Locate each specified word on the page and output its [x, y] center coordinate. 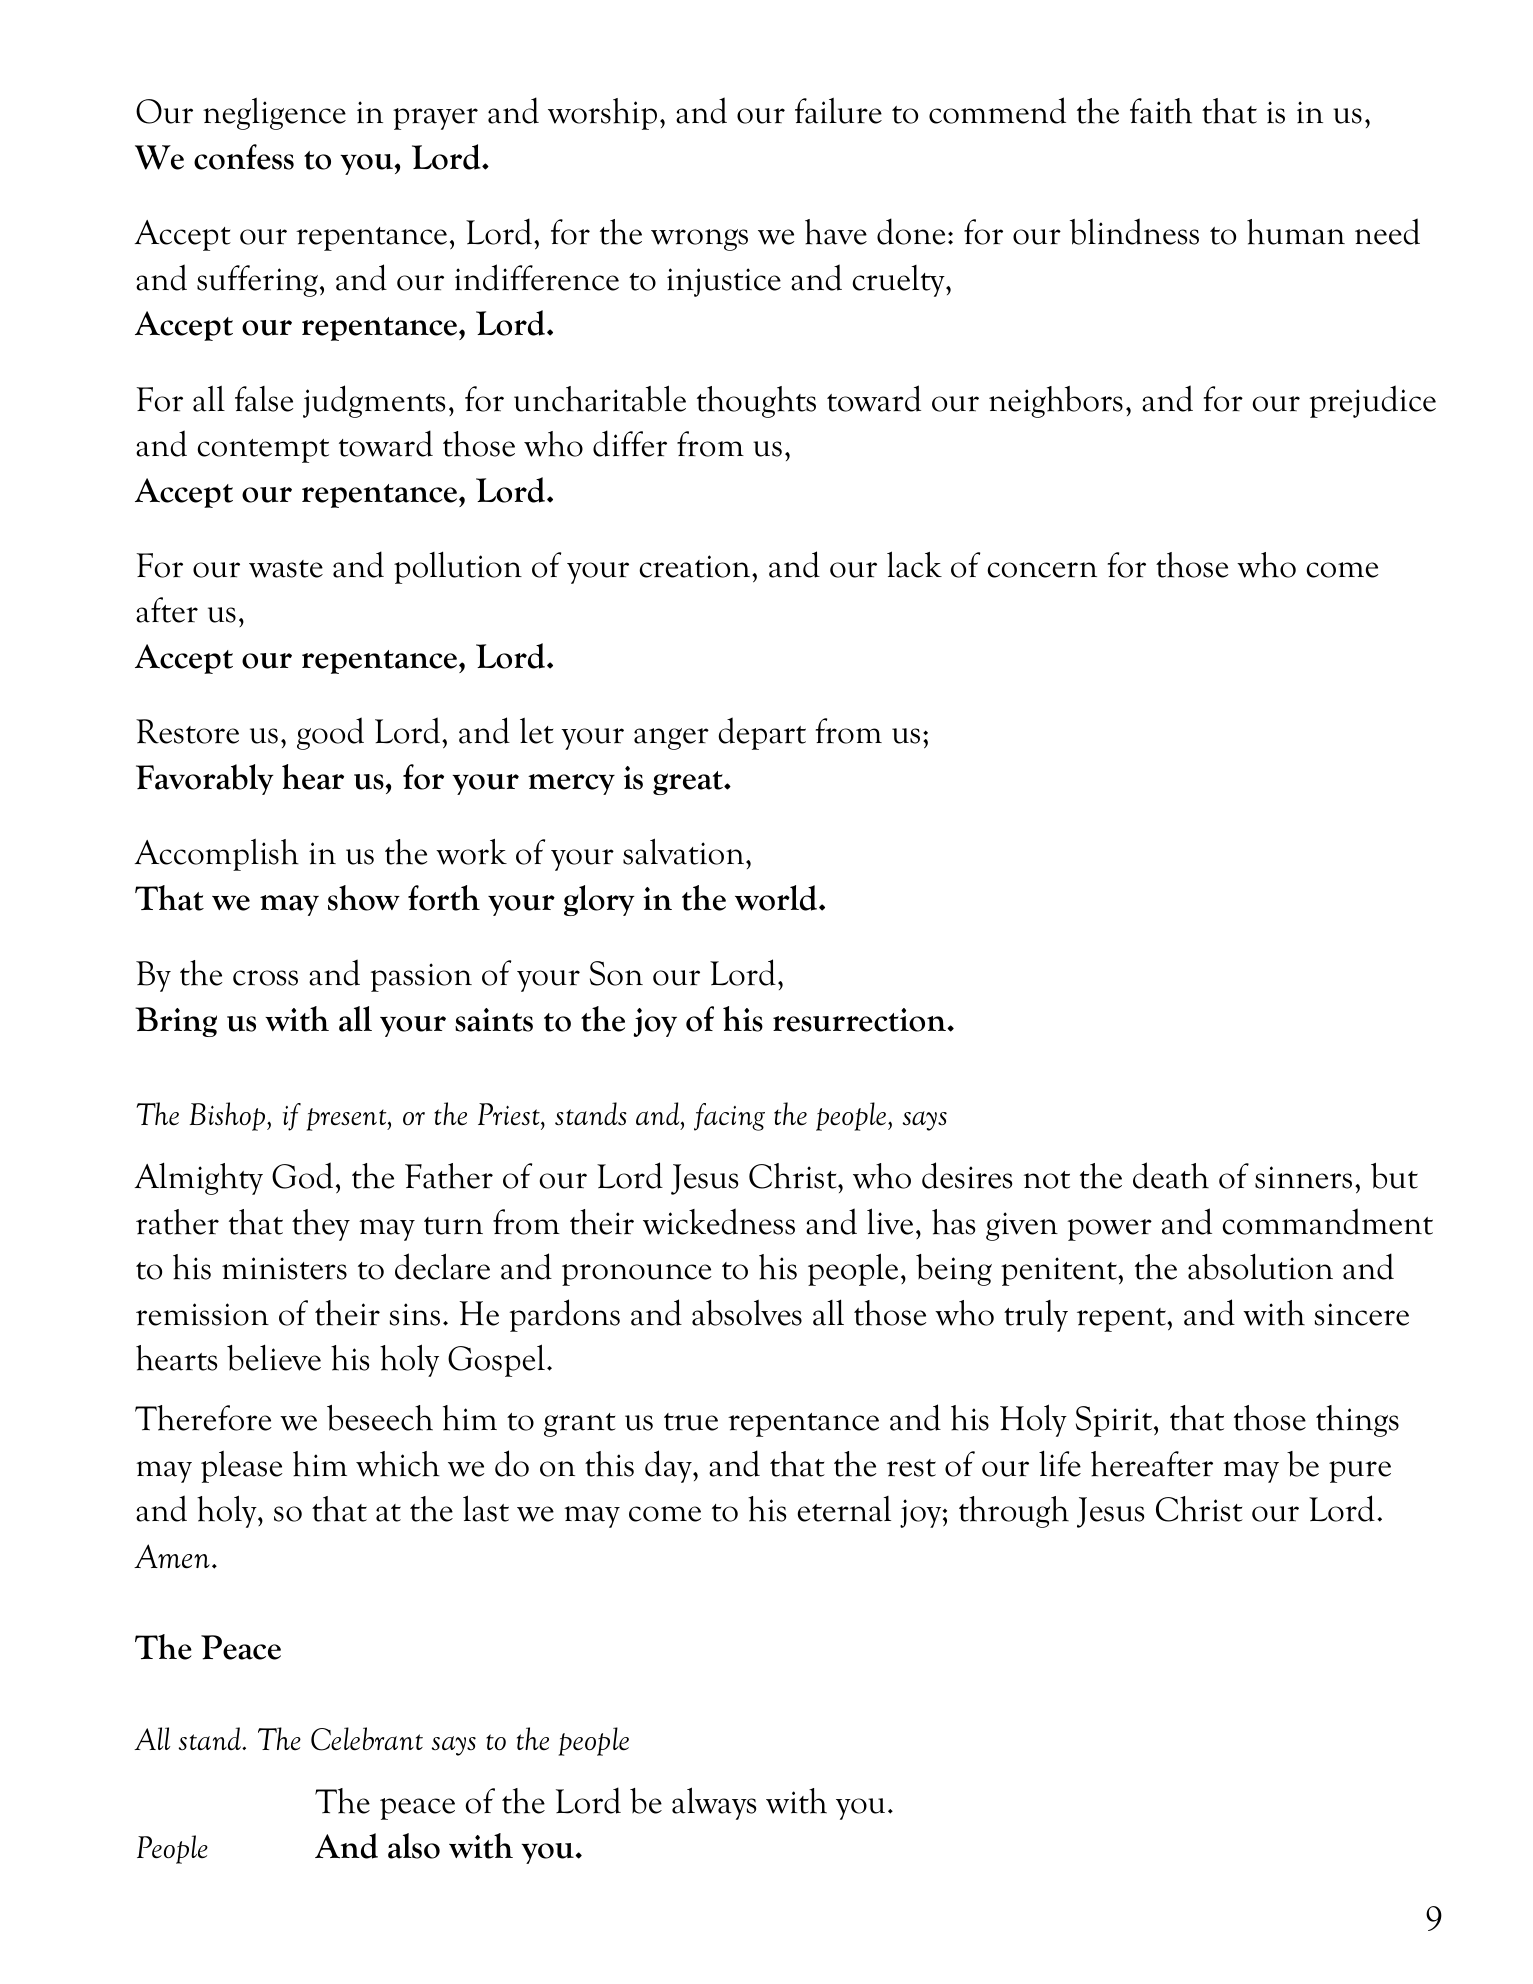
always [714, 1803]
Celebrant [367, 1739]
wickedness [719, 1221]
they [321, 1225]
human [1296, 232]
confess [244, 157]
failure [838, 111]
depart [762, 733]
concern [1042, 570]
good [330, 733]
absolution [1260, 1266]
